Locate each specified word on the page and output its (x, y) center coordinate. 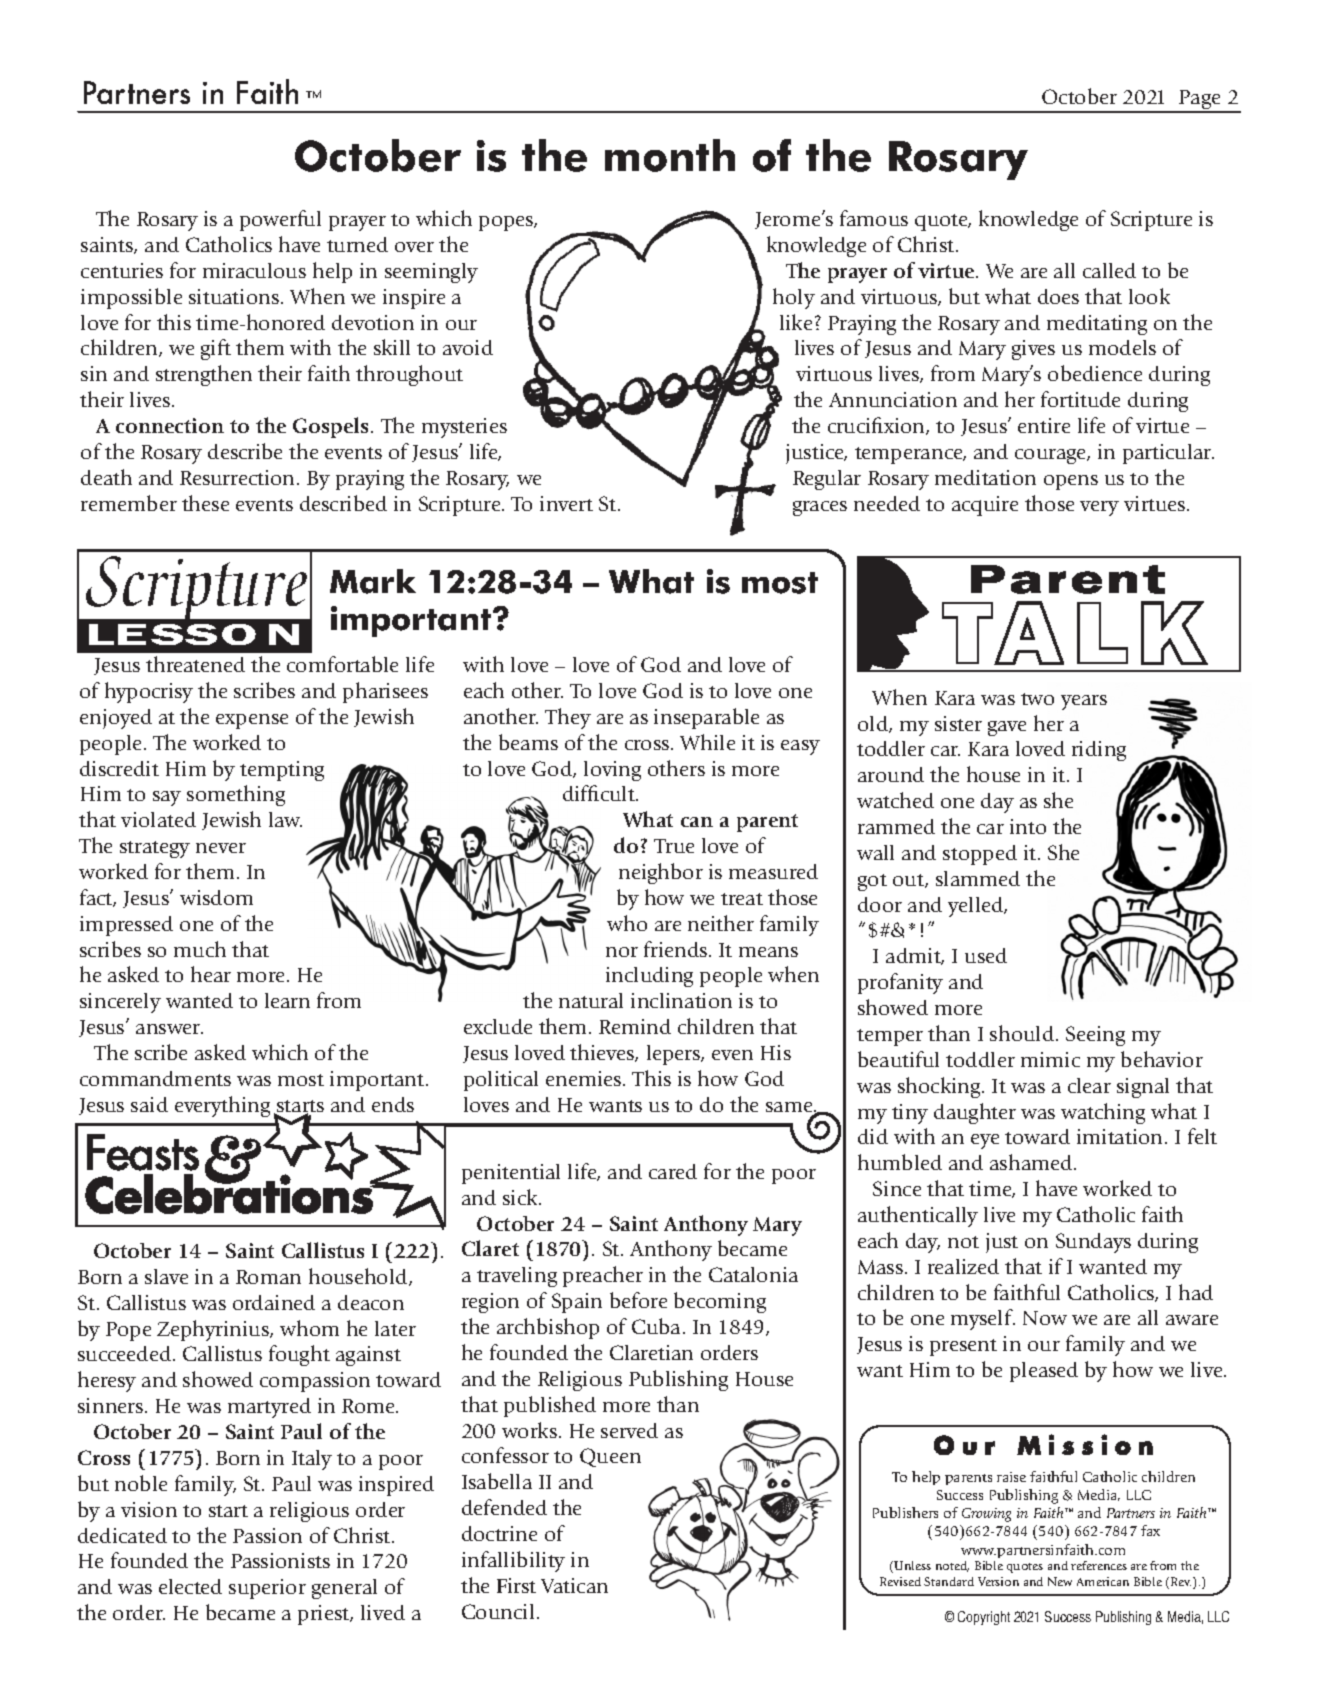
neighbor (661, 873)
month (670, 155)
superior (267, 1589)
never (221, 848)
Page (1200, 101)
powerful (280, 220)
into (1028, 826)
